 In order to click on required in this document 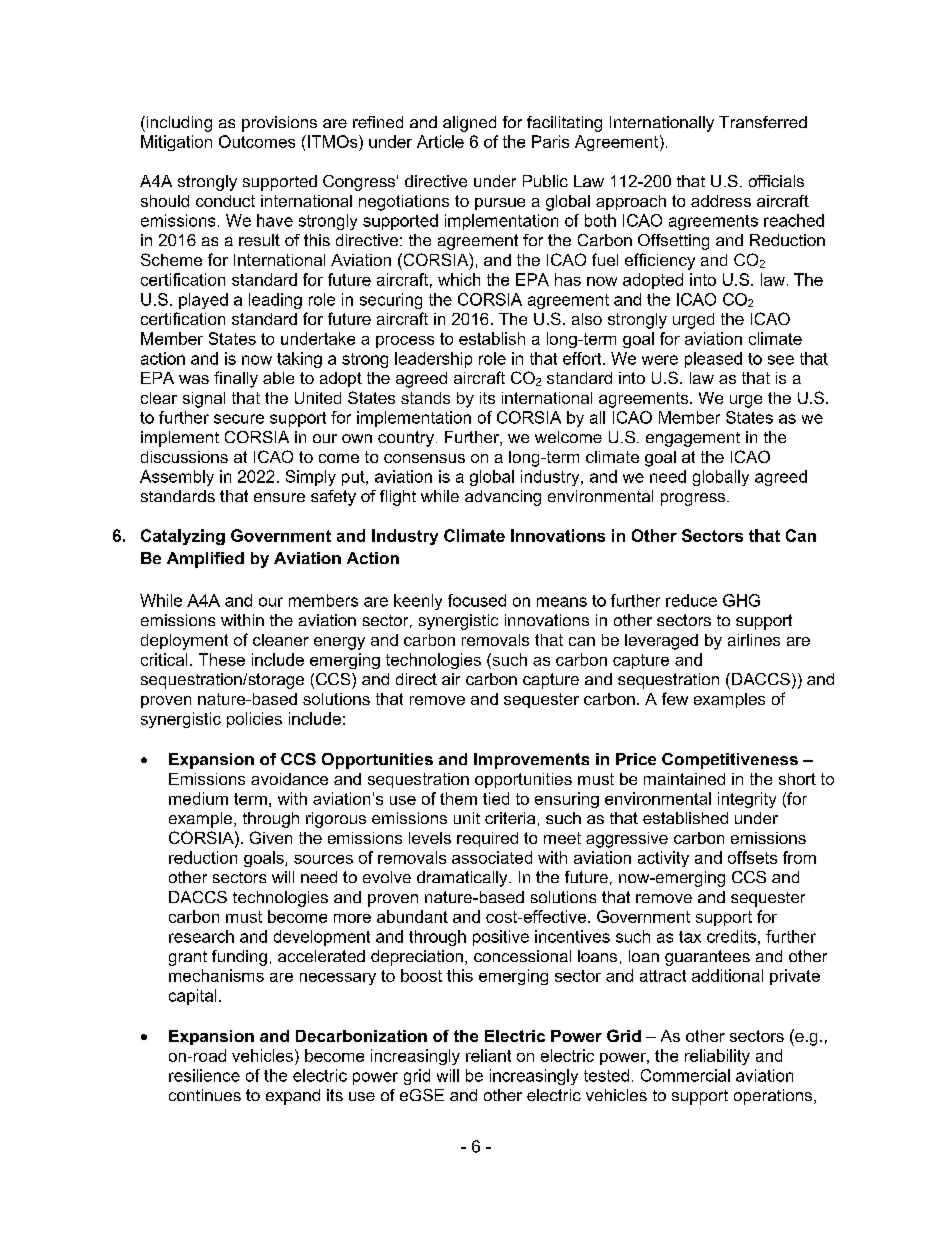, I will do `click(487, 839)`.
